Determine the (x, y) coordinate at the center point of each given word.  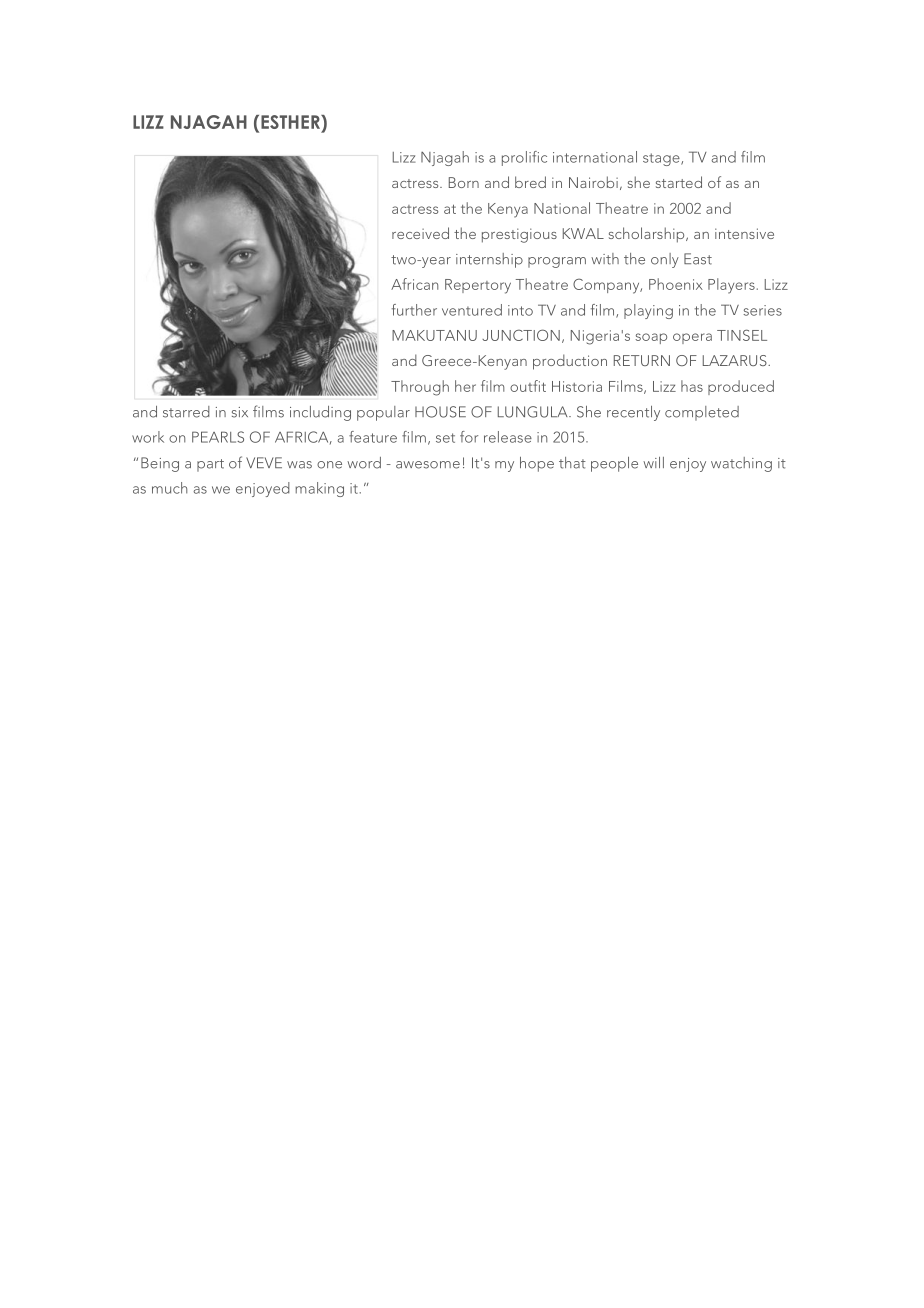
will (653, 462)
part (210, 465)
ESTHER (291, 122)
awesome (428, 465)
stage (662, 159)
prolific (524, 158)
